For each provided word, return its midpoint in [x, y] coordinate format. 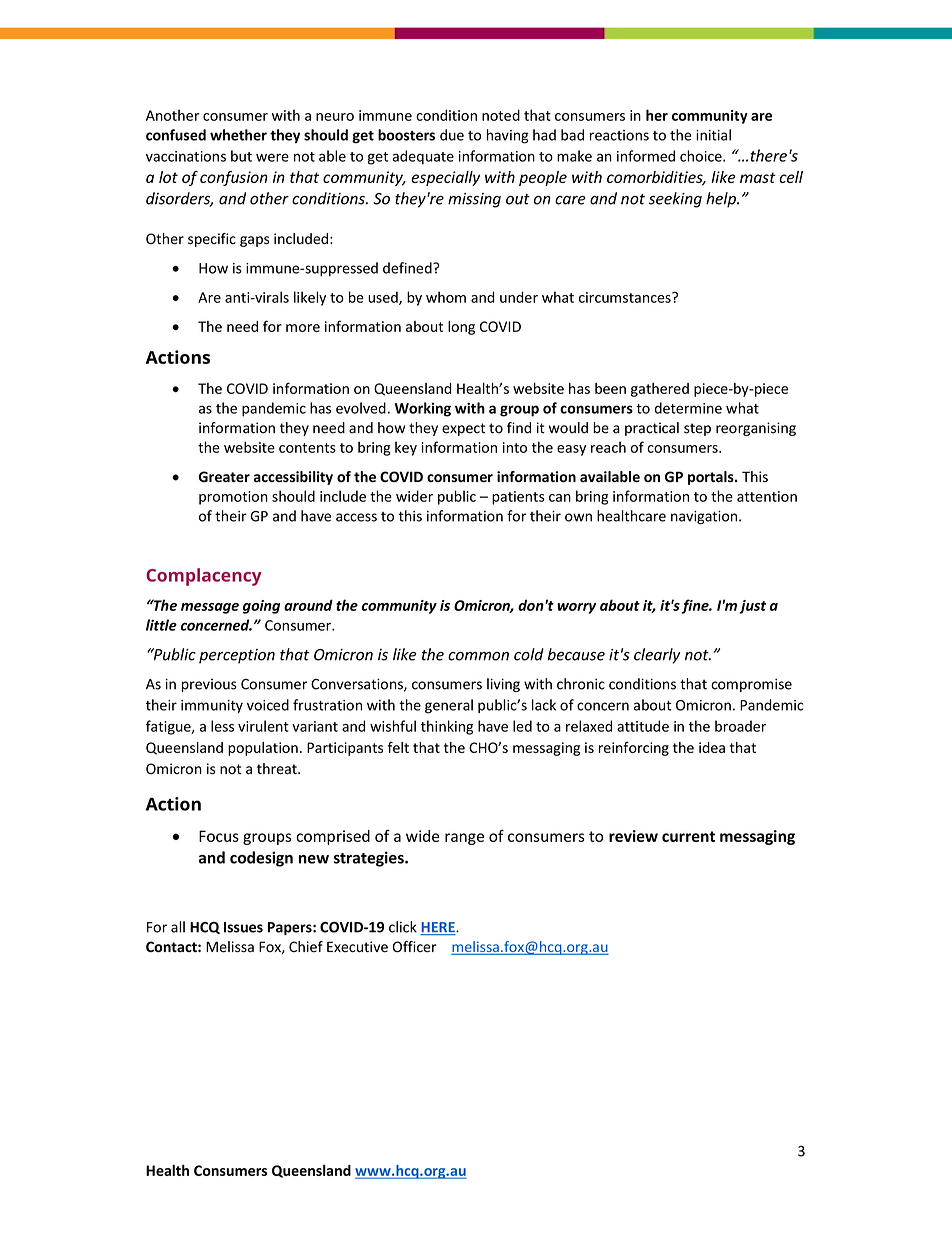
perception [237, 656]
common [478, 656]
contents [307, 448]
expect [463, 429]
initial [713, 135]
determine [688, 408]
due [452, 135]
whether [238, 135]
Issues [243, 927]
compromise [751, 685]
